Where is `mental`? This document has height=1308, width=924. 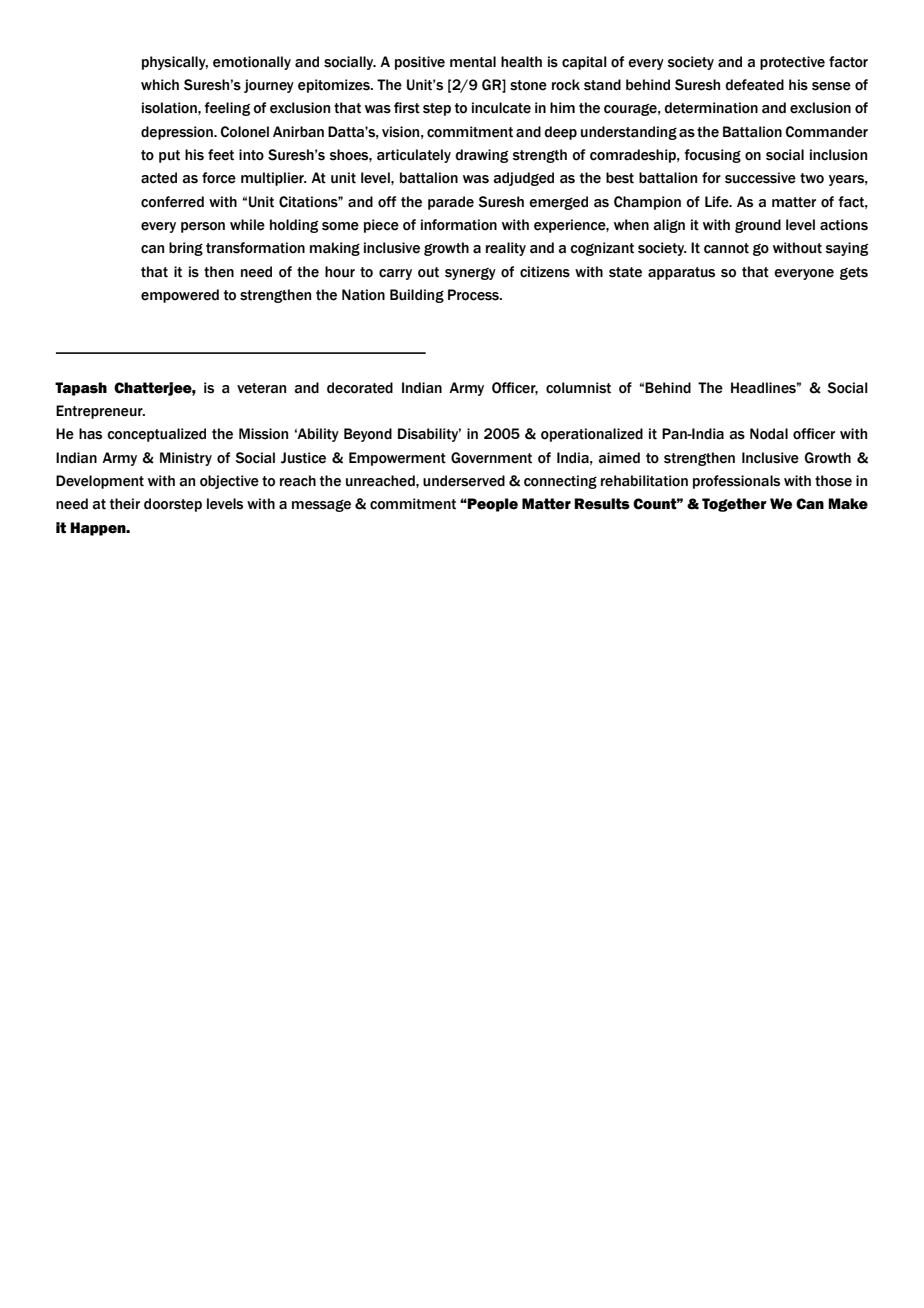
mental is located at coordinates (473, 62).
